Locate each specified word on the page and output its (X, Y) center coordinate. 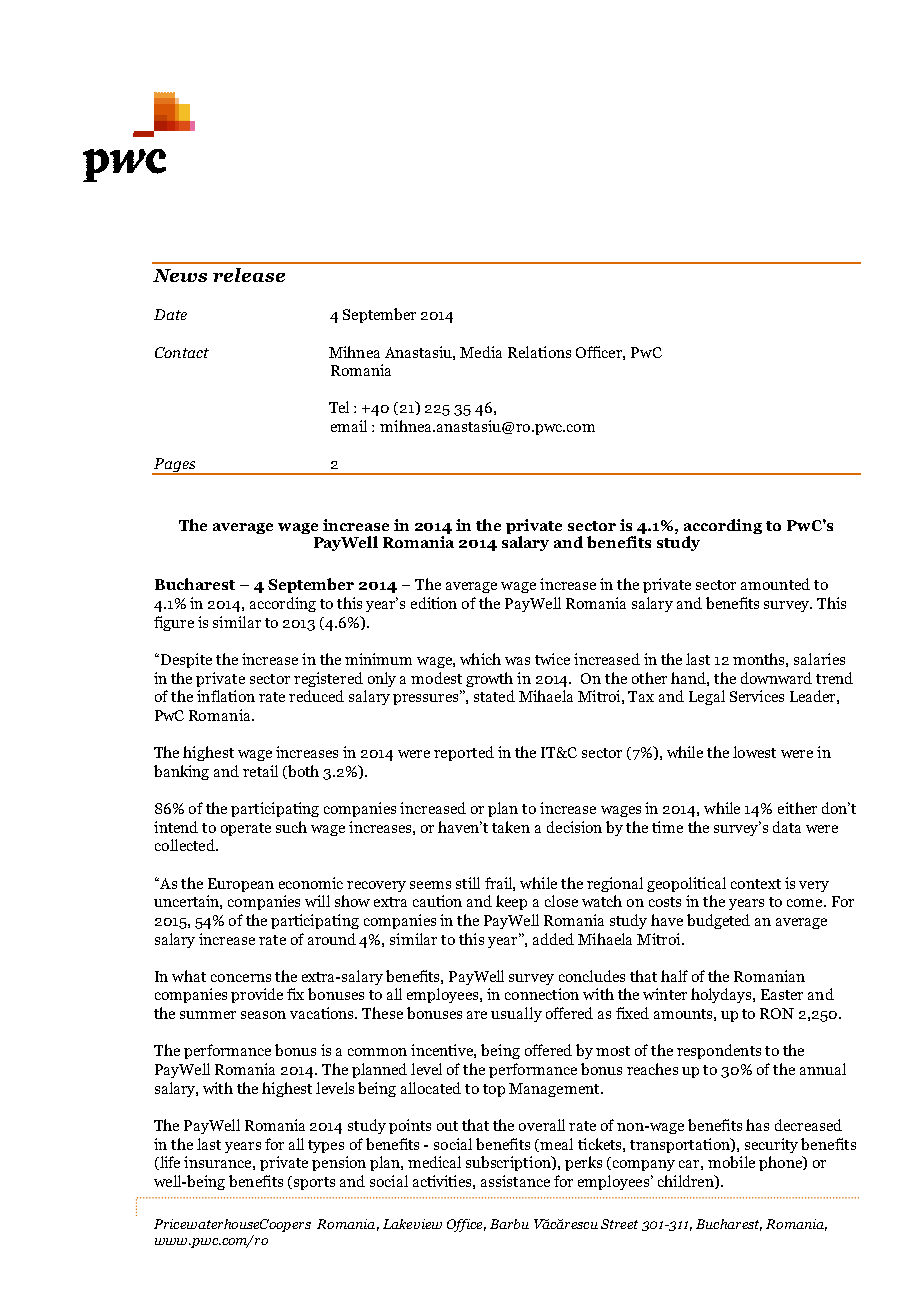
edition (434, 603)
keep (511, 902)
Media (481, 352)
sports (313, 1183)
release (249, 275)
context (756, 884)
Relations (539, 352)
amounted (775, 584)
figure (174, 623)
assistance (515, 1181)
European (241, 885)
